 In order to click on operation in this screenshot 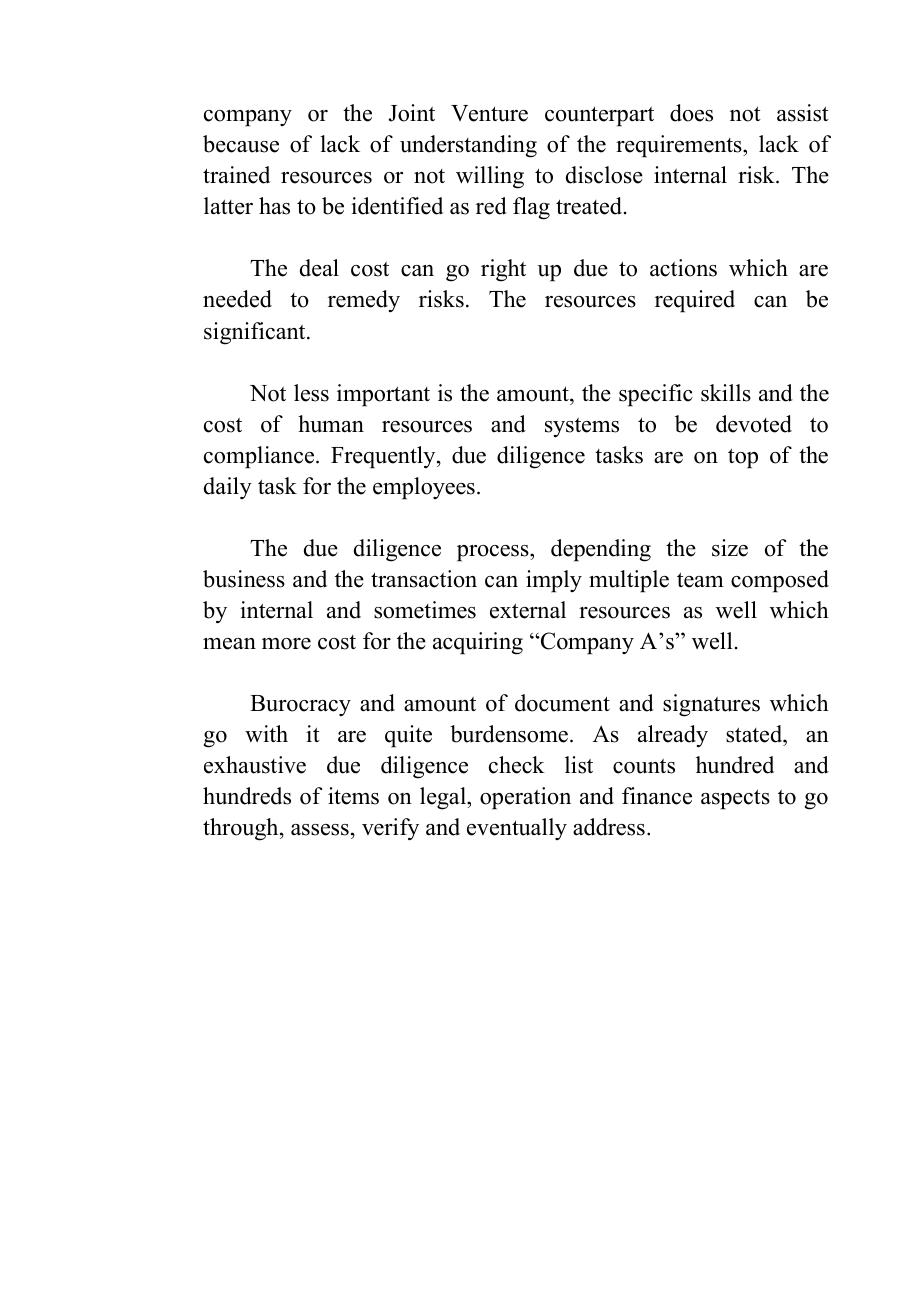, I will do `click(525, 798)`.
